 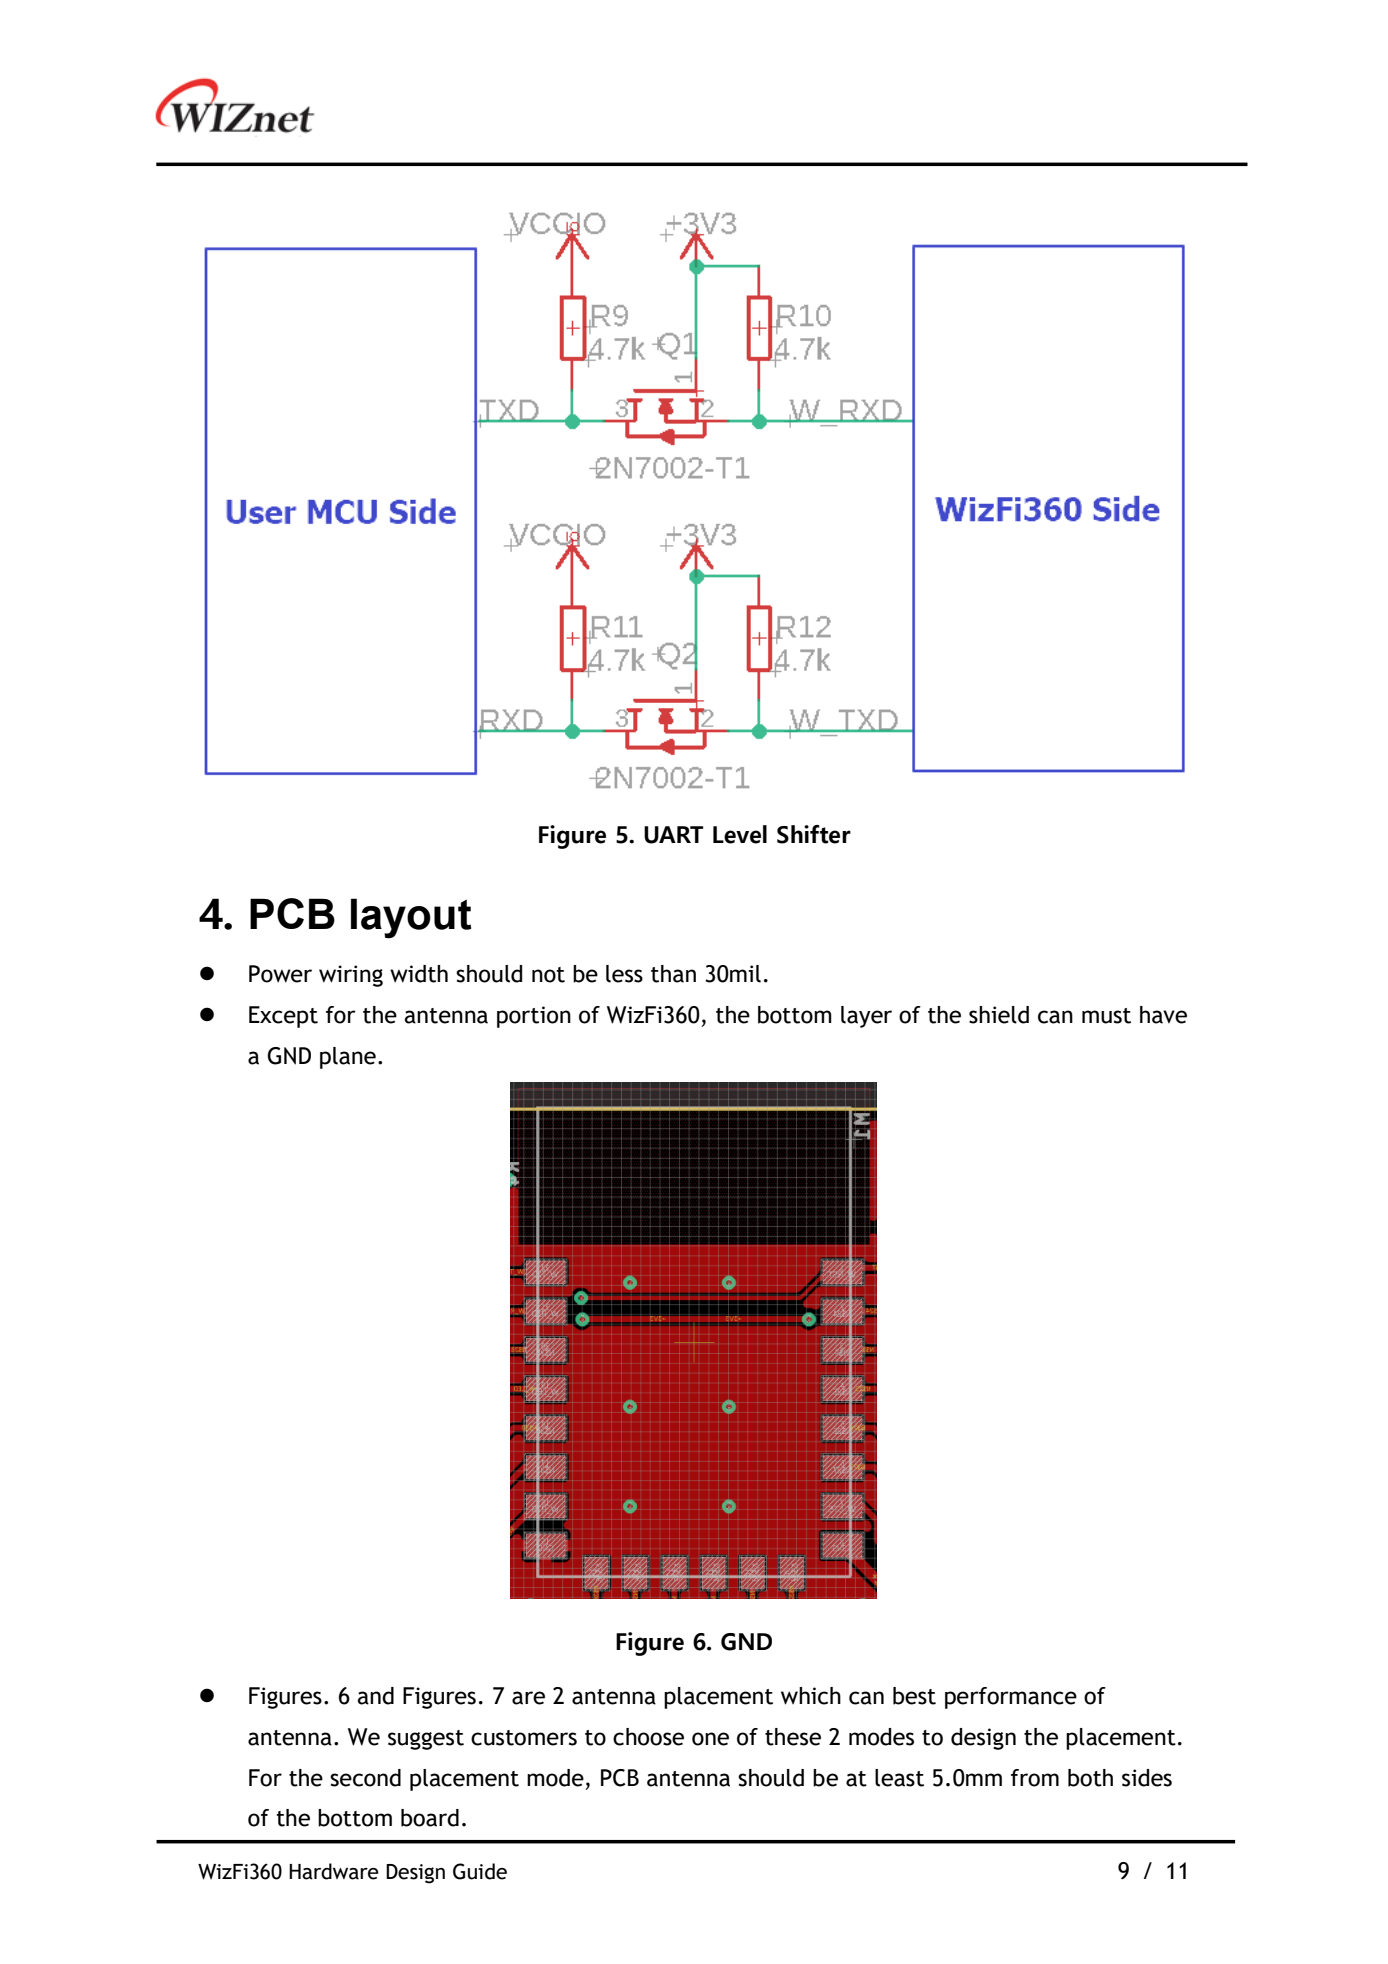 What do you see at coordinates (375, 1696) in the screenshot?
I see `and` at bounding box center [375, 1696].
